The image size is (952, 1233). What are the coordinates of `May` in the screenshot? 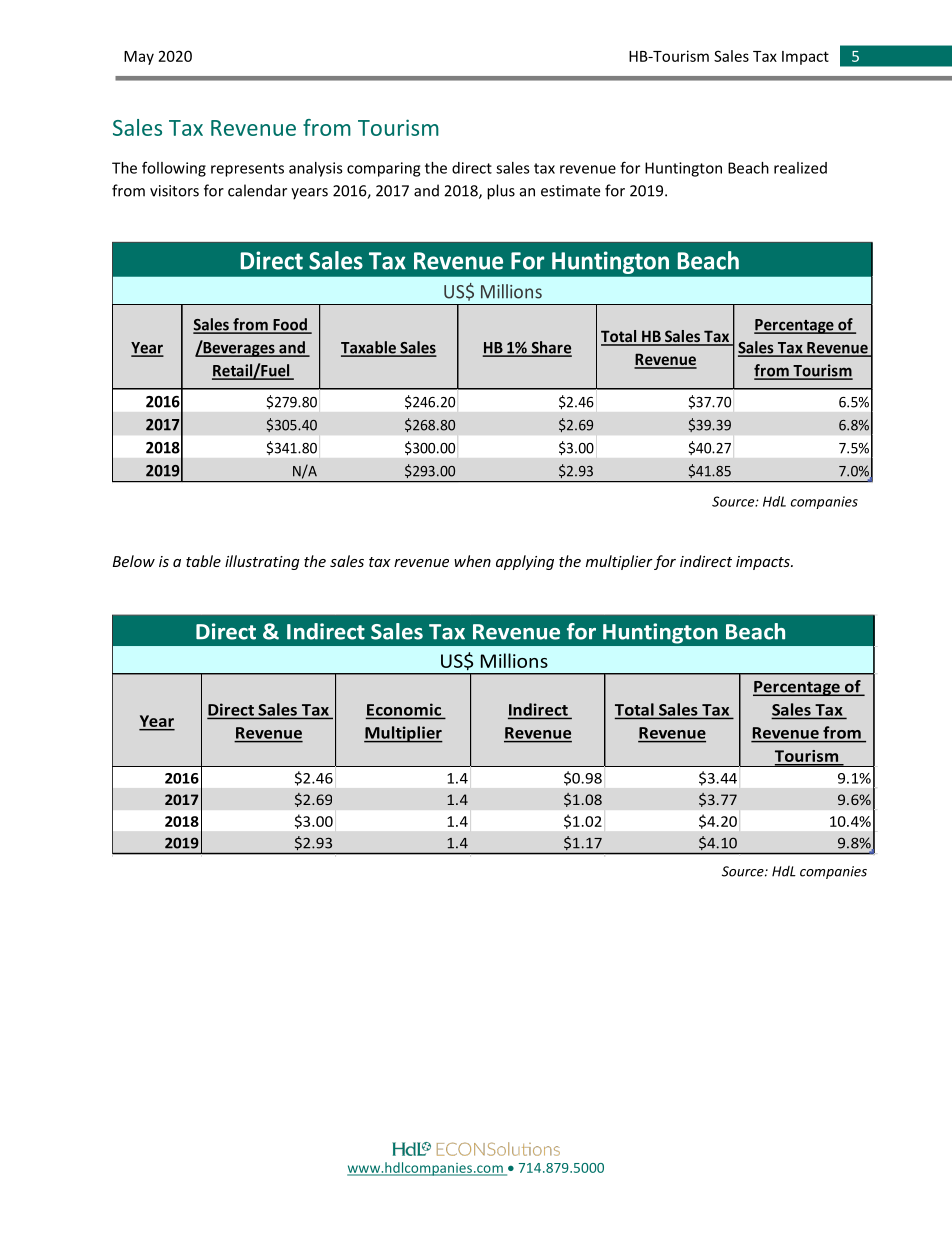 It's located at (139, 58).
